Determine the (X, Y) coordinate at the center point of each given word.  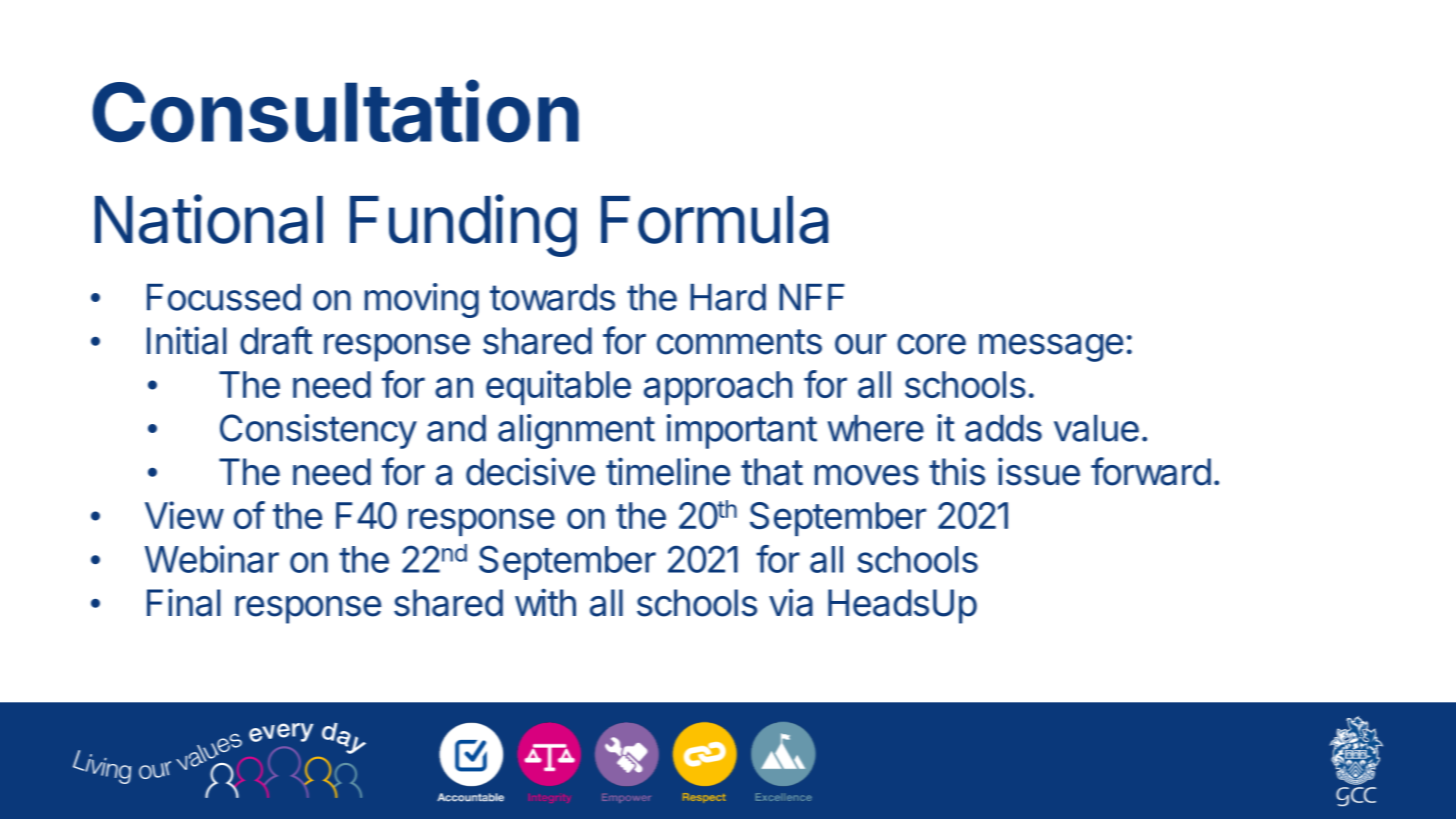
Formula (714, 220)
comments (739, 342)
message (1051, 348)
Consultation (335, 111)
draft (276, 340)
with (545, 602)
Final (184, 602)
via (791, 602)
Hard (728, 297)
